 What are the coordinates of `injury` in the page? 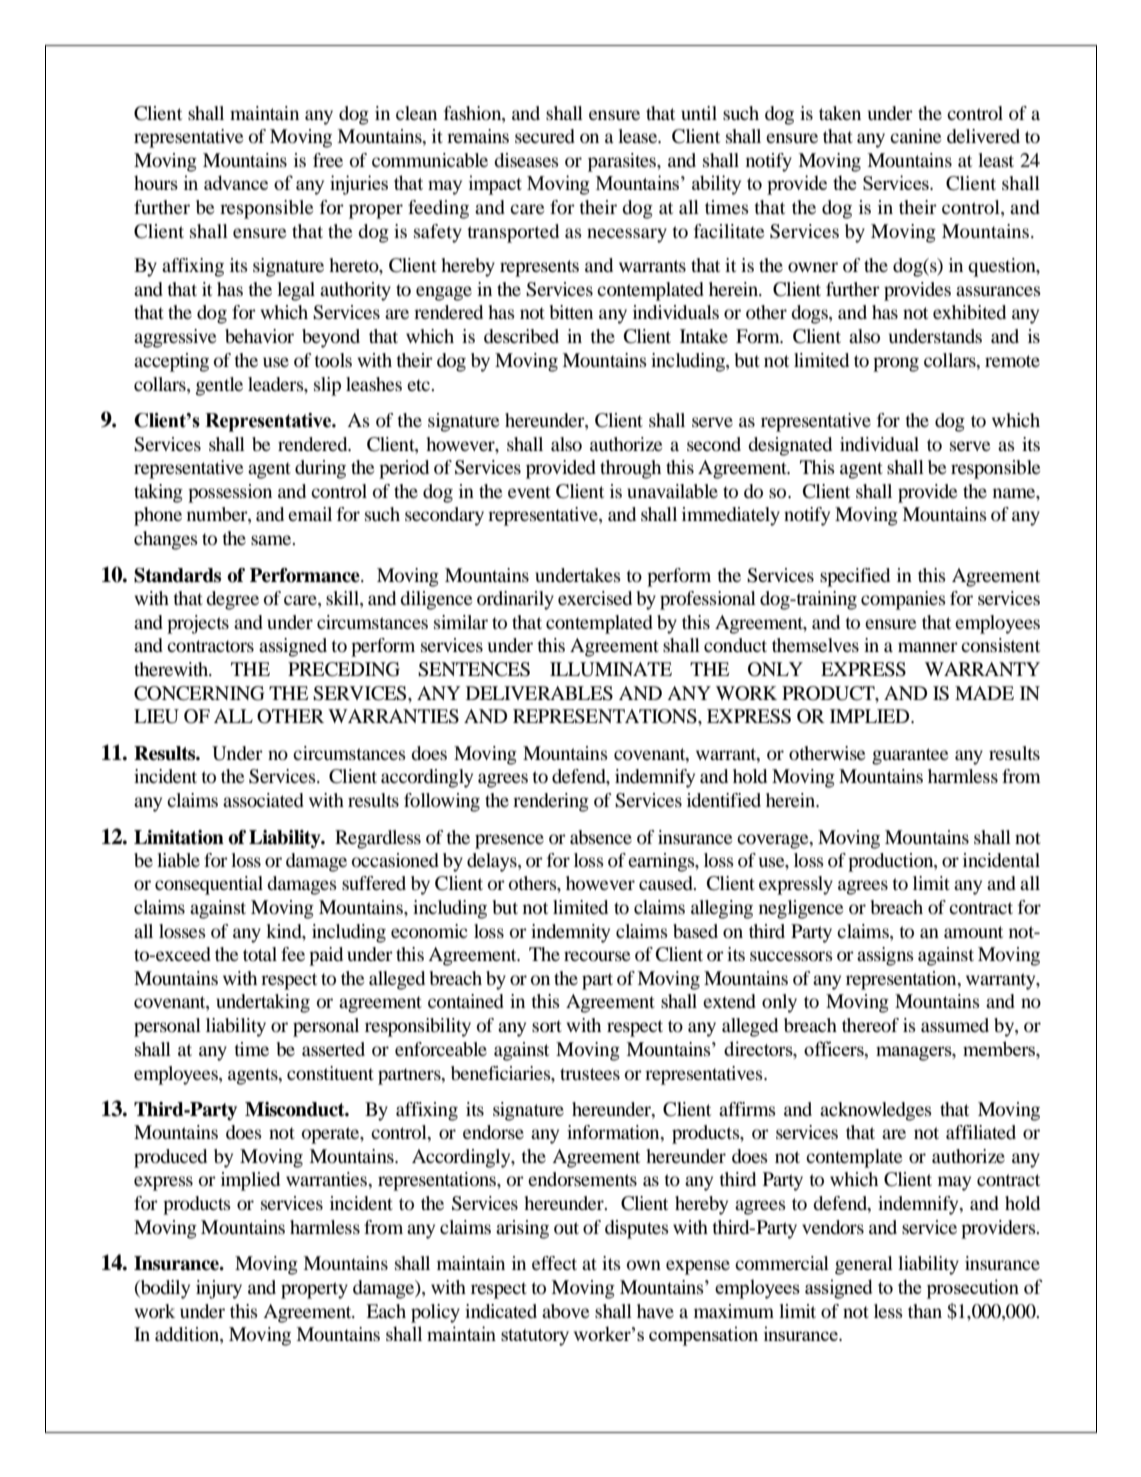 It's located at (219, 1289).
